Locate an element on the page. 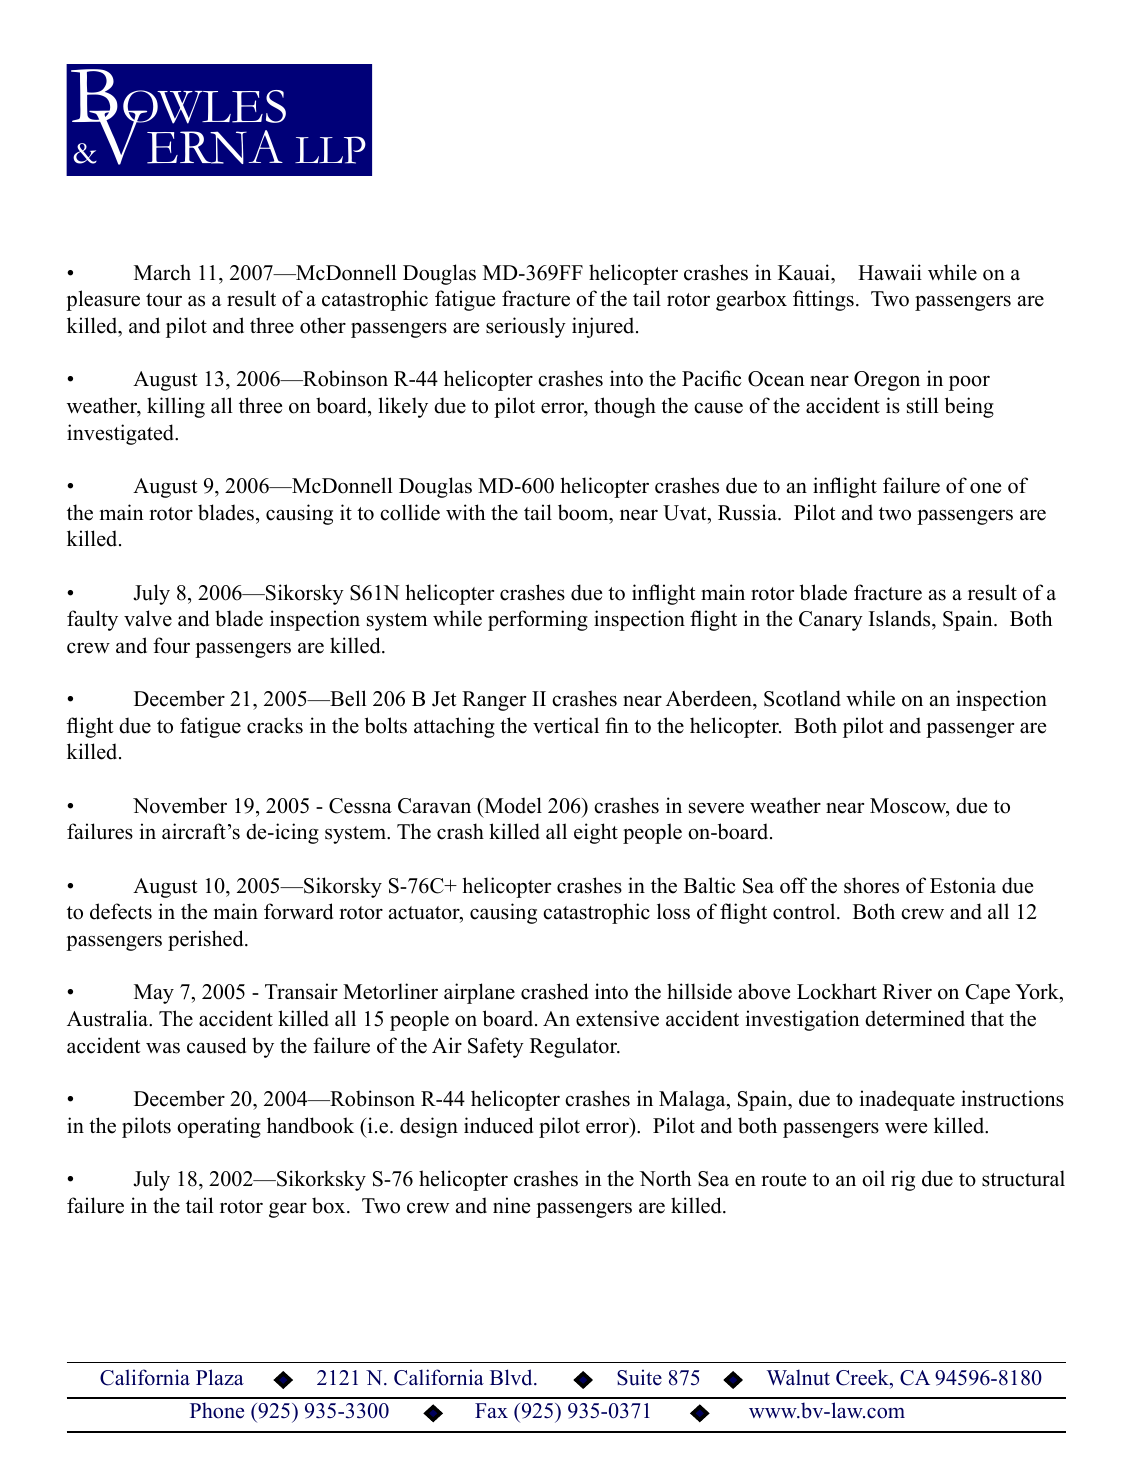 The height and width of the image is (1466, 1133). shores is located at coordinates (871, 885).
